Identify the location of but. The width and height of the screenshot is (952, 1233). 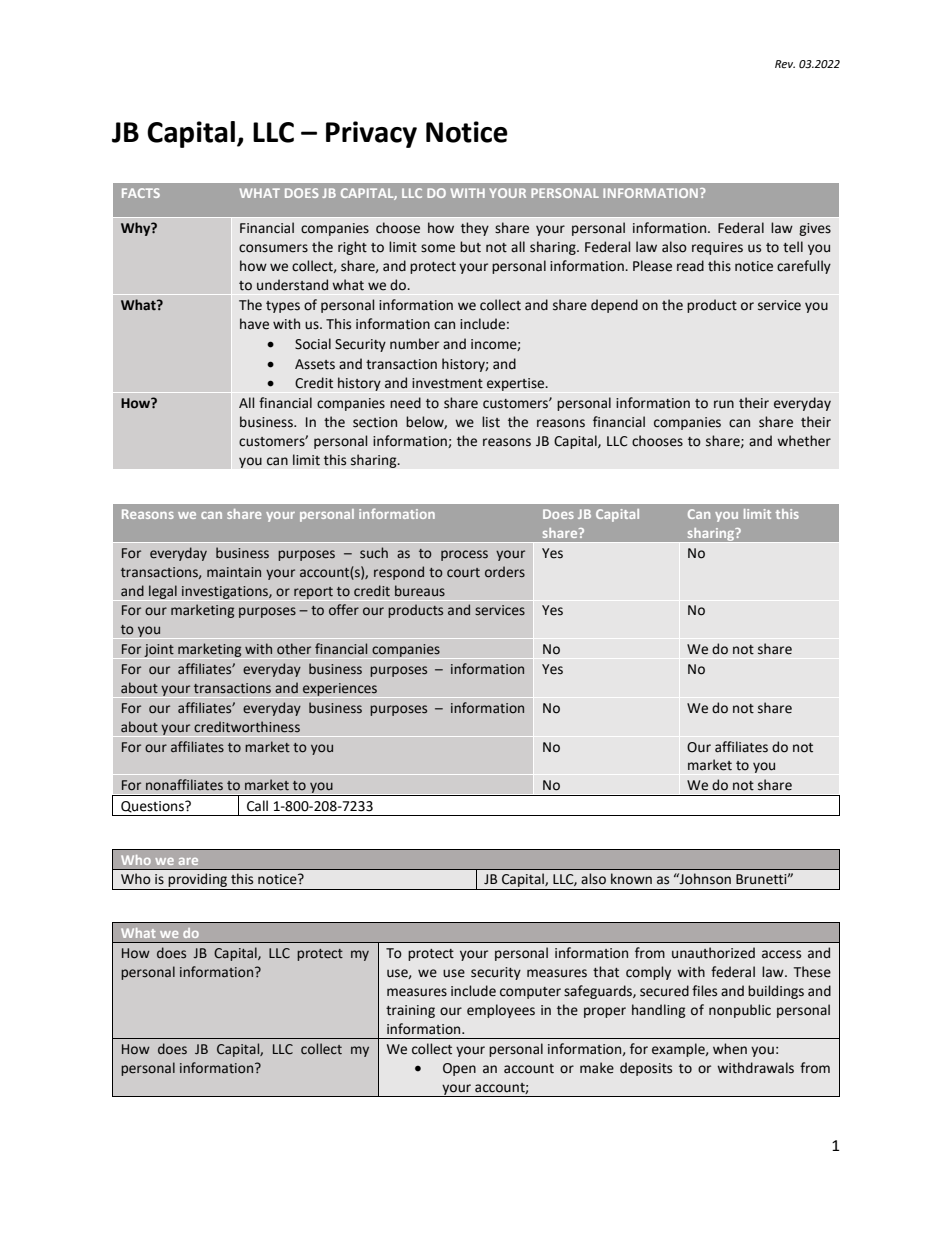
(470, 247).
